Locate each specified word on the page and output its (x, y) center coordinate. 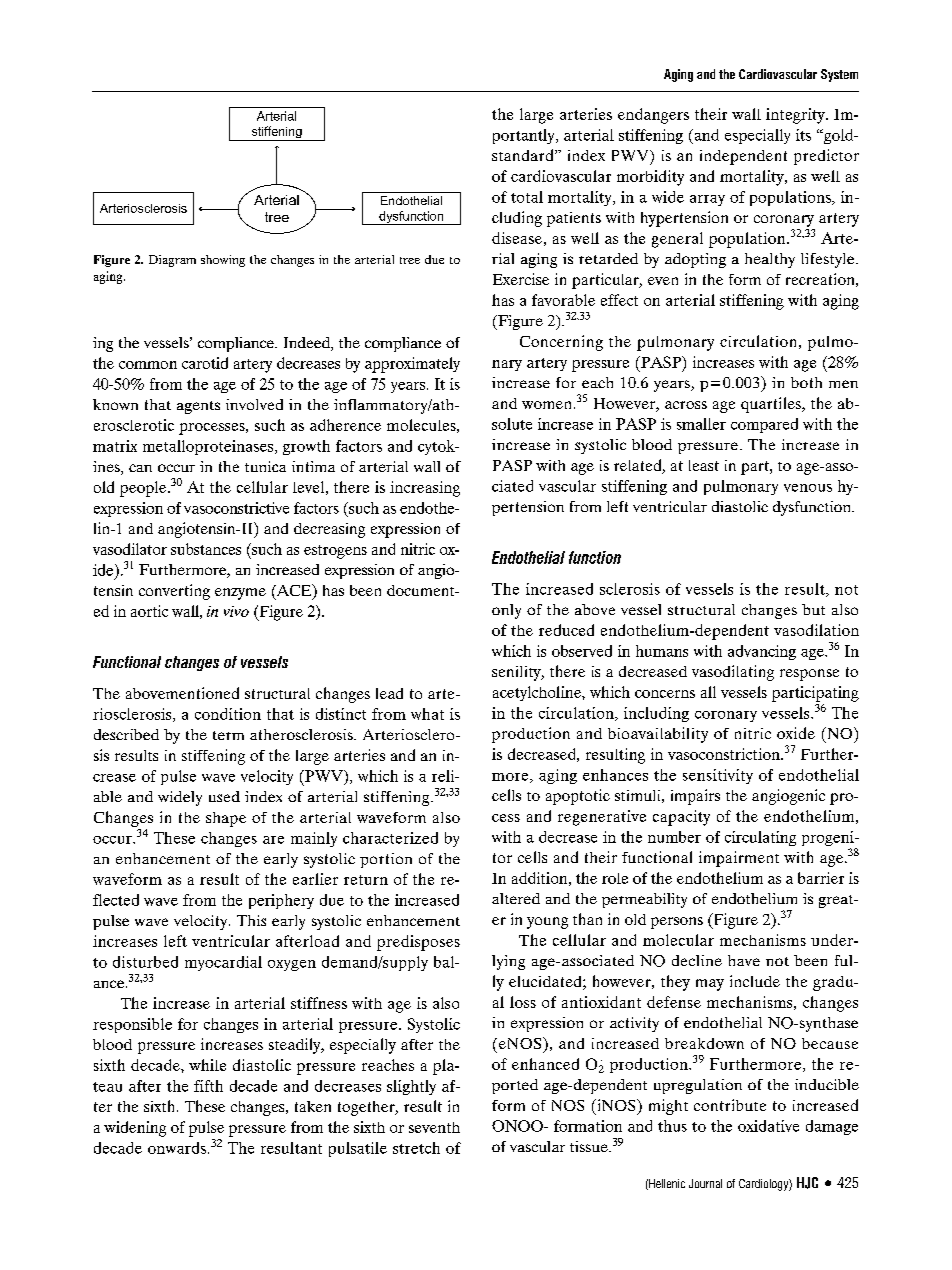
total (527, 197)
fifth (208, 1086)
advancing (762, 652)
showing (223, 261)
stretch (416, 1148)
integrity (796, 116)
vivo (236, 611)
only (506, 611)
